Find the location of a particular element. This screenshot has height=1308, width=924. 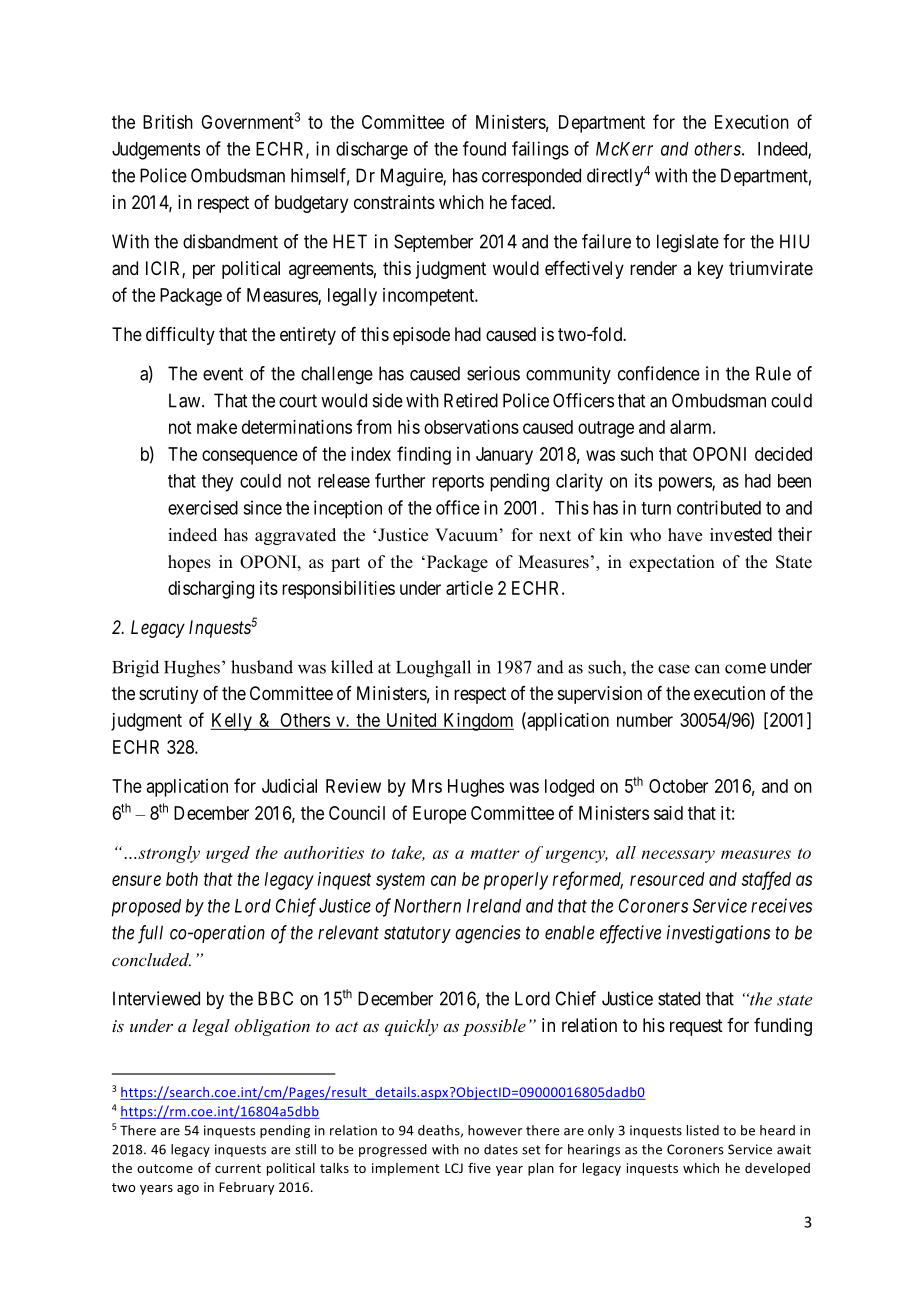

article is located at coordinates (469, 588).
